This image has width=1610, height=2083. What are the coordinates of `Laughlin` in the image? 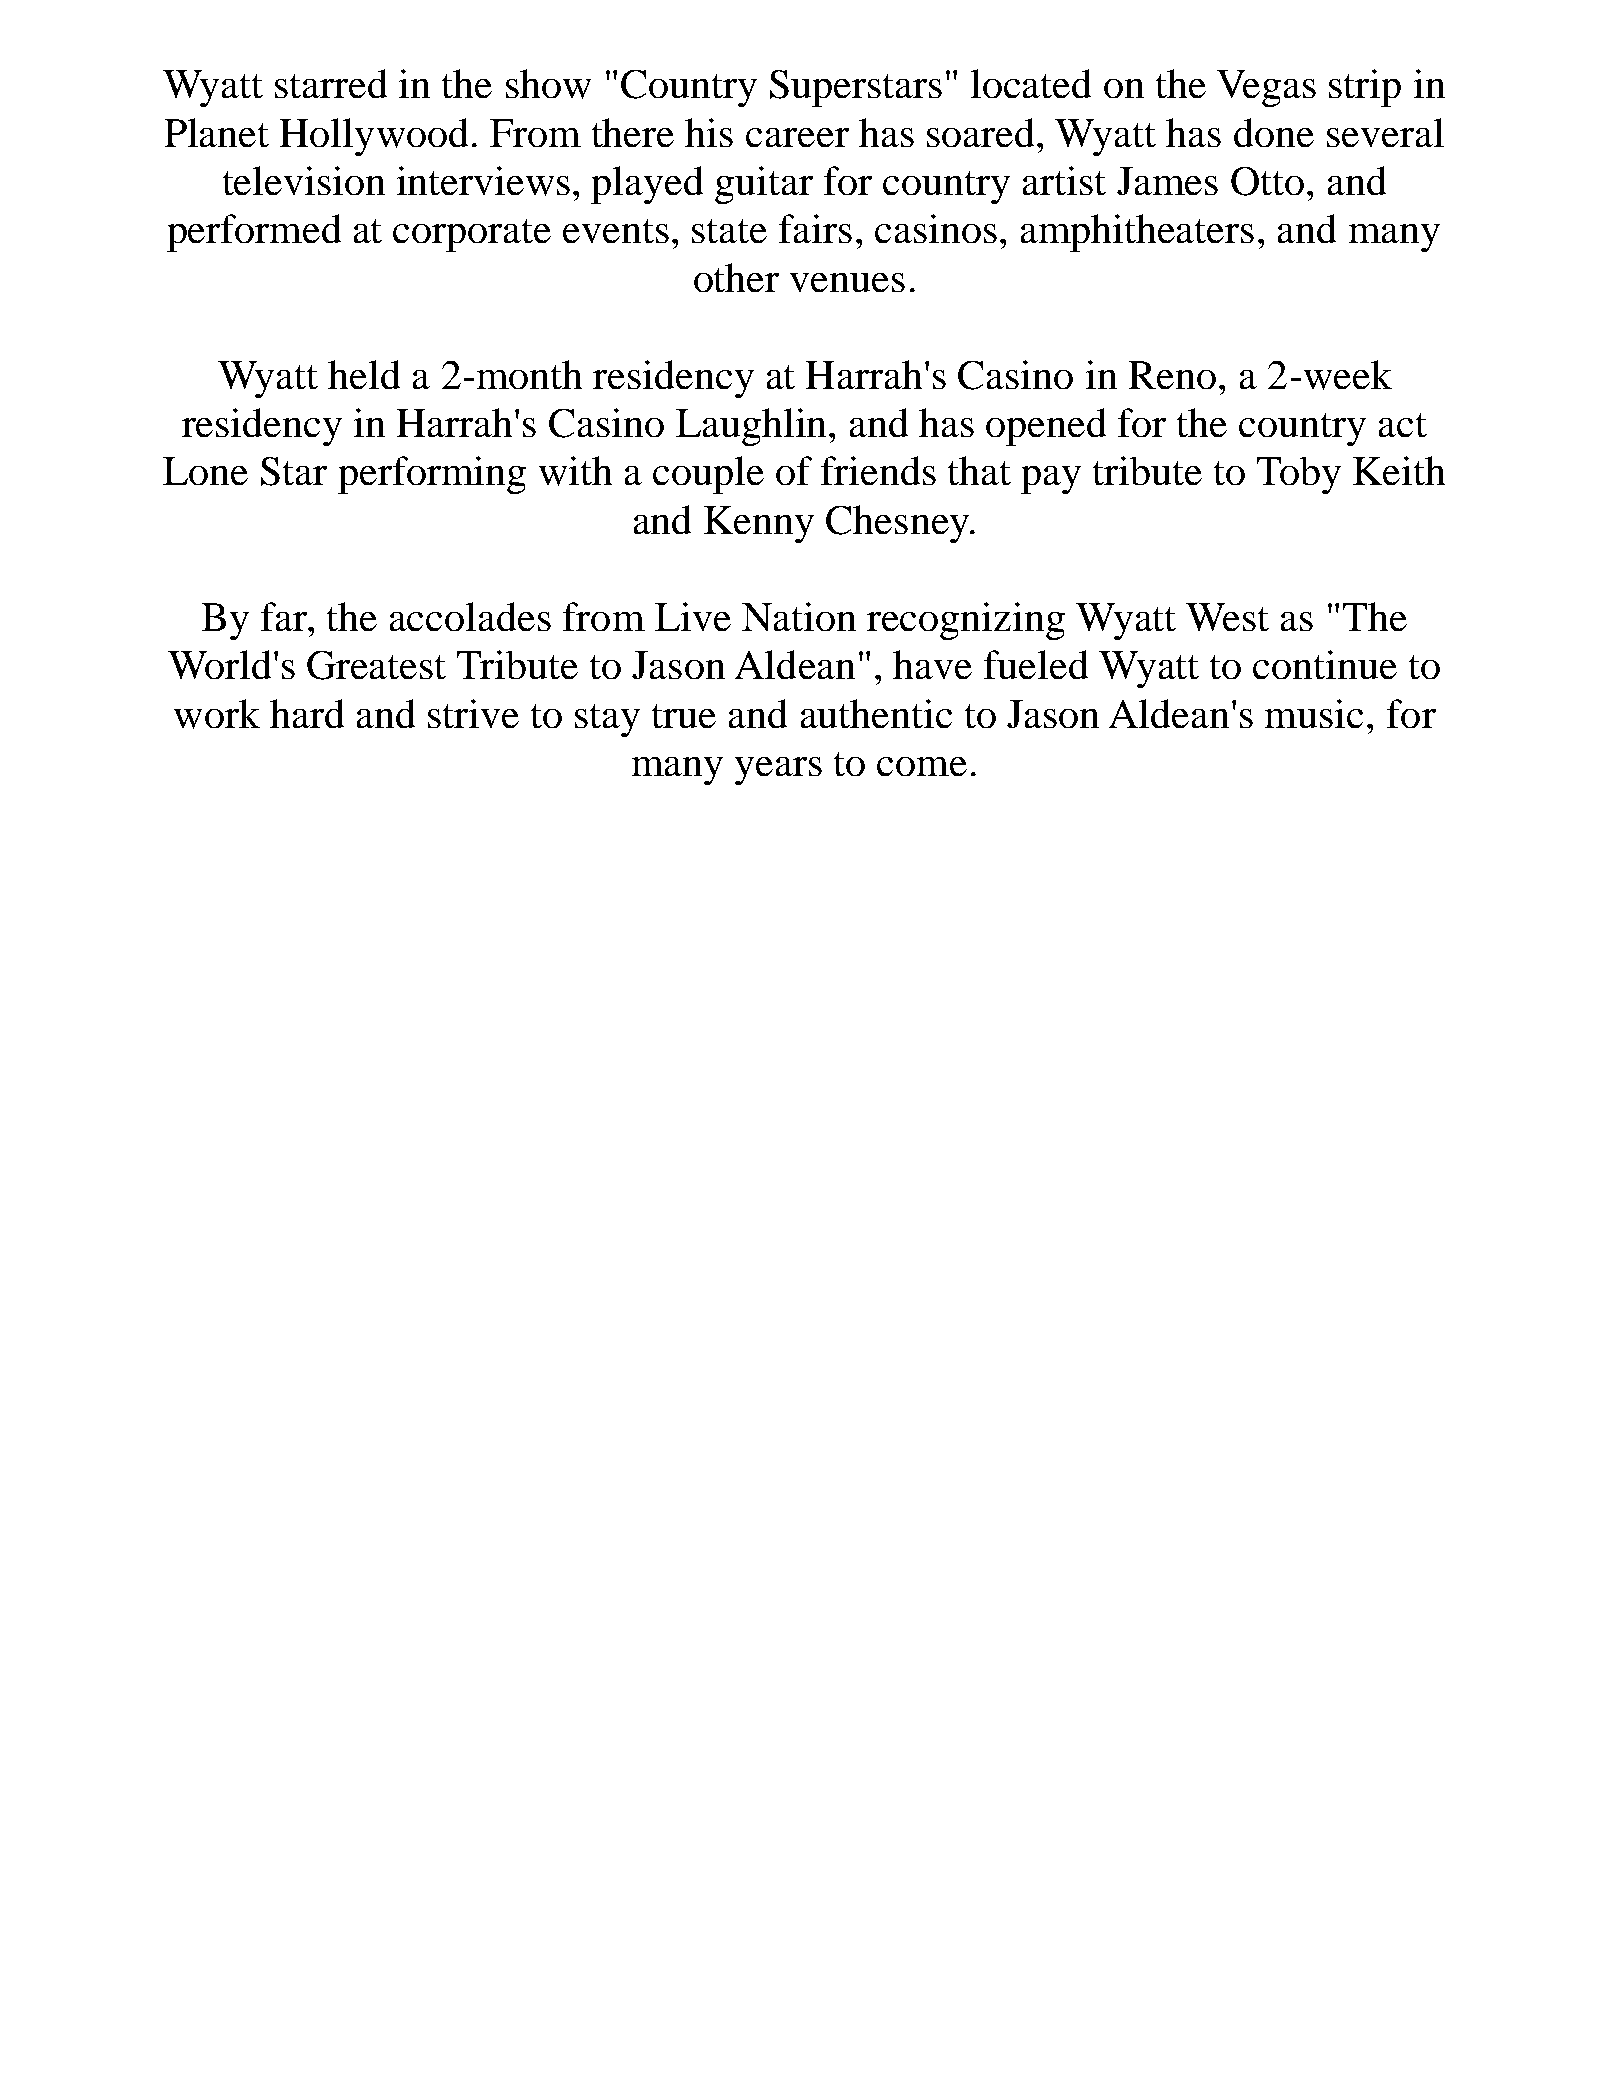 It's located at (751, 427).
